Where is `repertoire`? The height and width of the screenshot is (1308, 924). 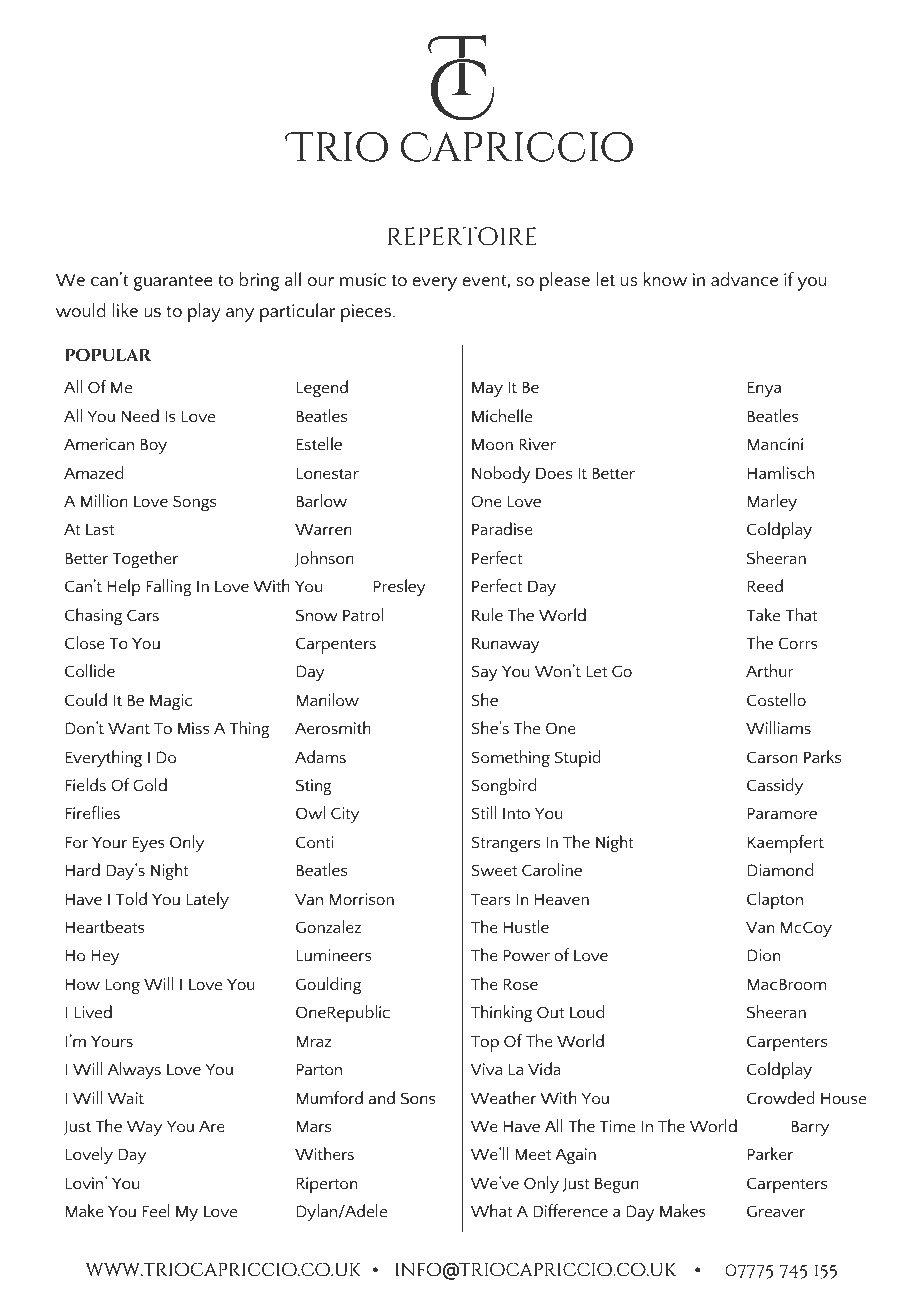 repertoire is located at coordinates (462, 236).
